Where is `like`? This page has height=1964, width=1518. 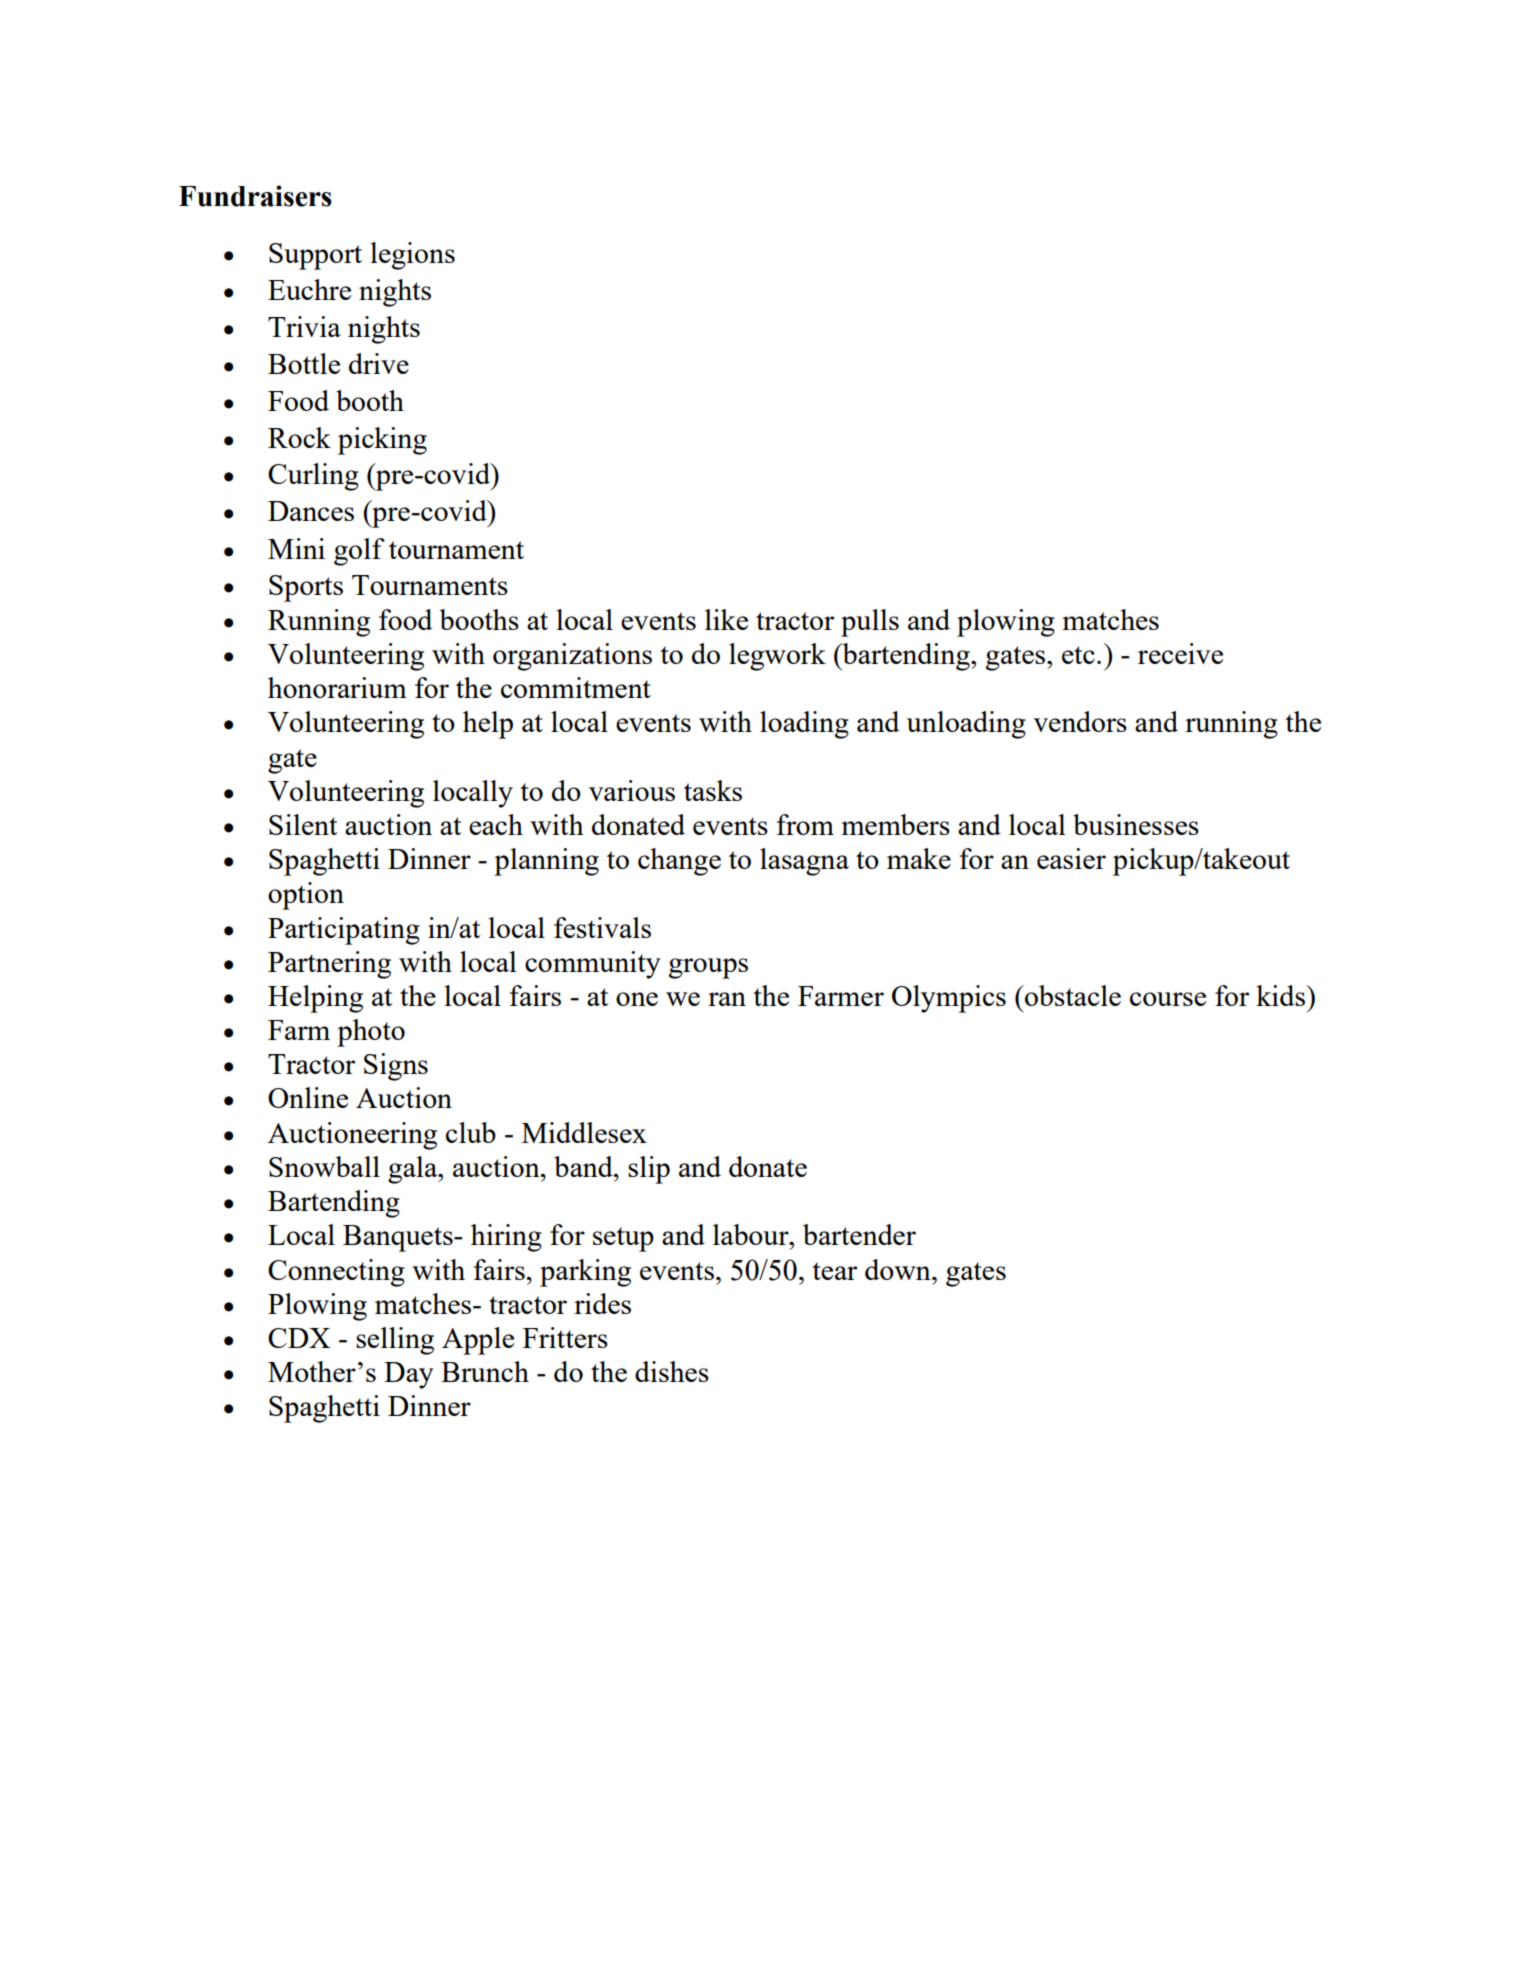 like is located at coordinates (726, 619).
